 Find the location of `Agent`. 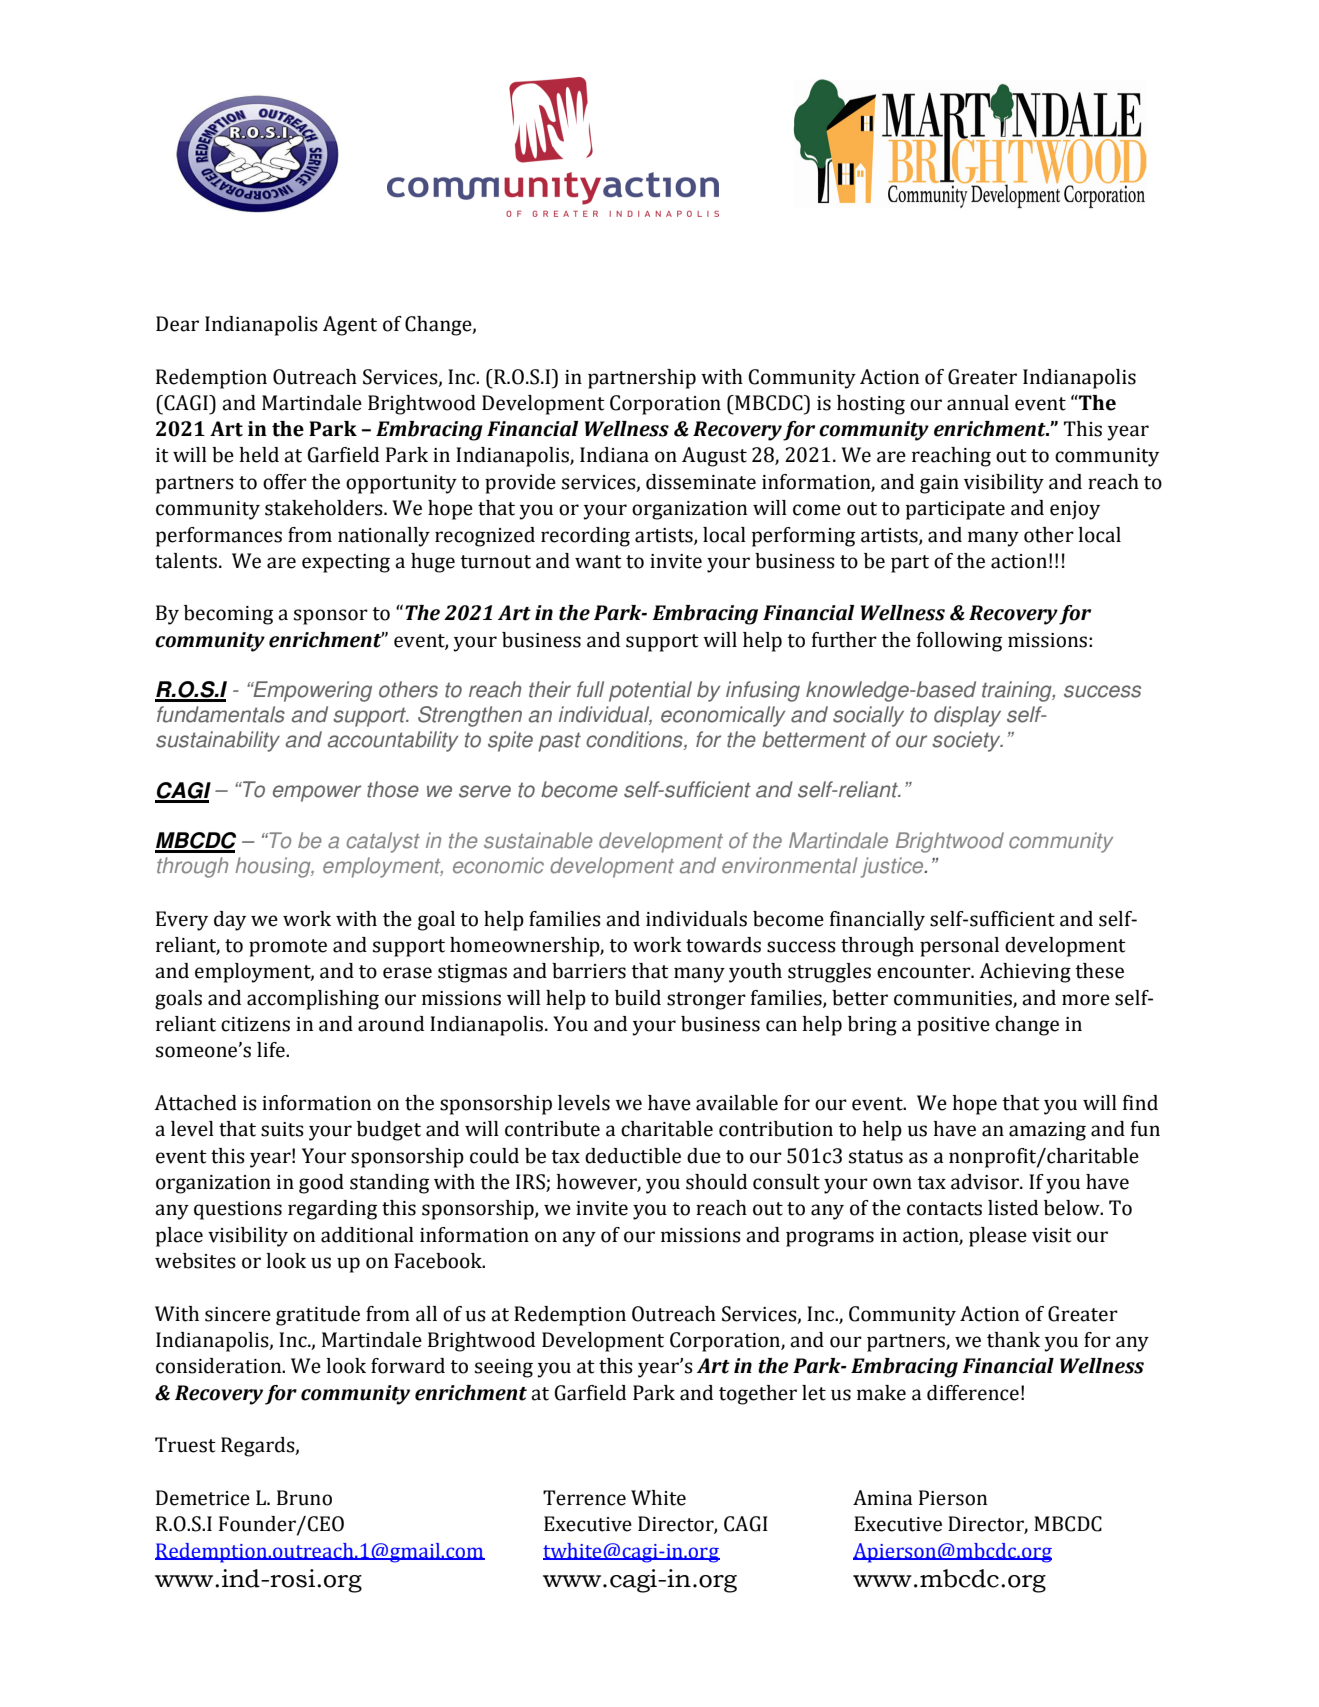

Agent is located at coordinates (350, 326).
